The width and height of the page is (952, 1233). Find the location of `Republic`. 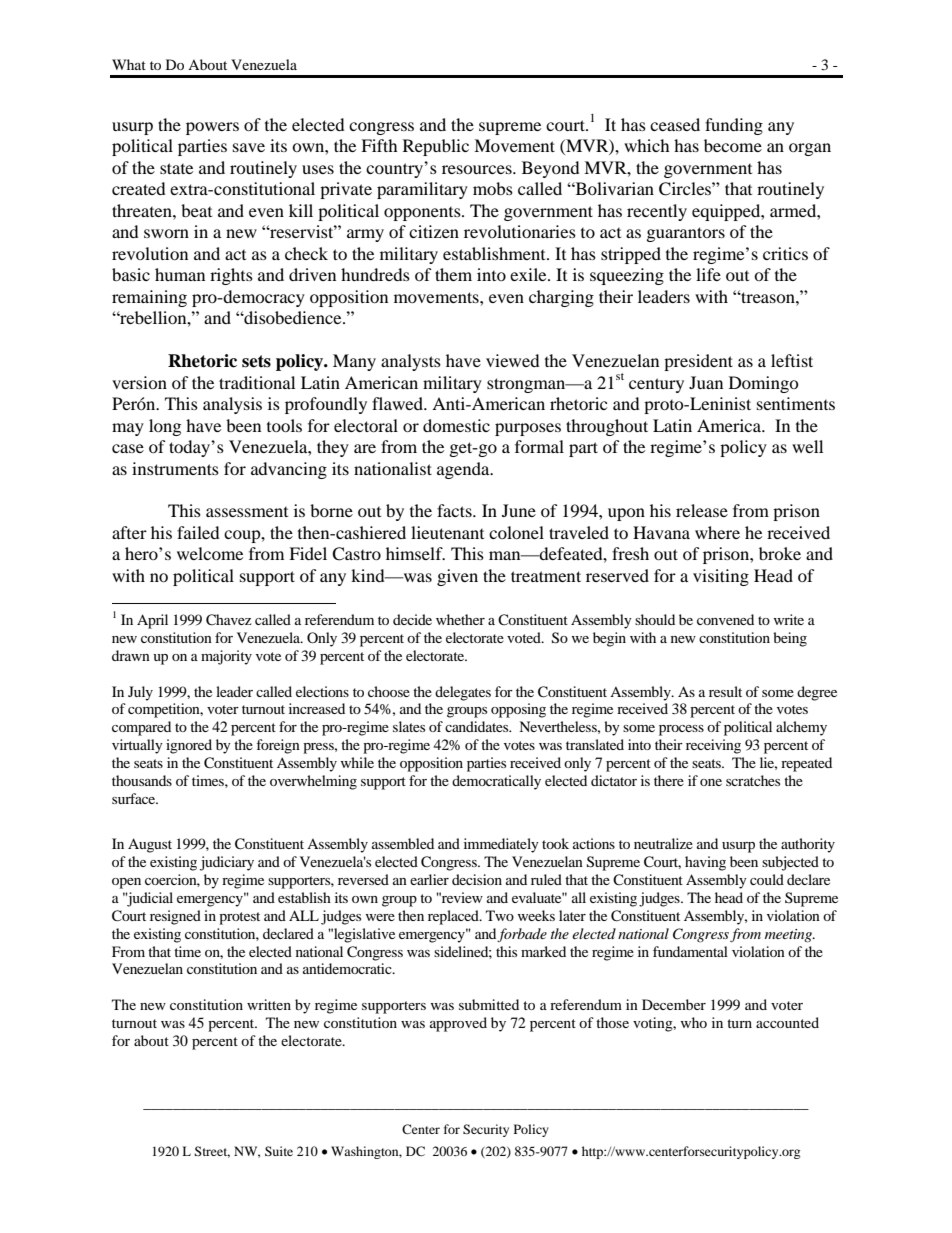

Republic is located at coordinates (436, 147).
